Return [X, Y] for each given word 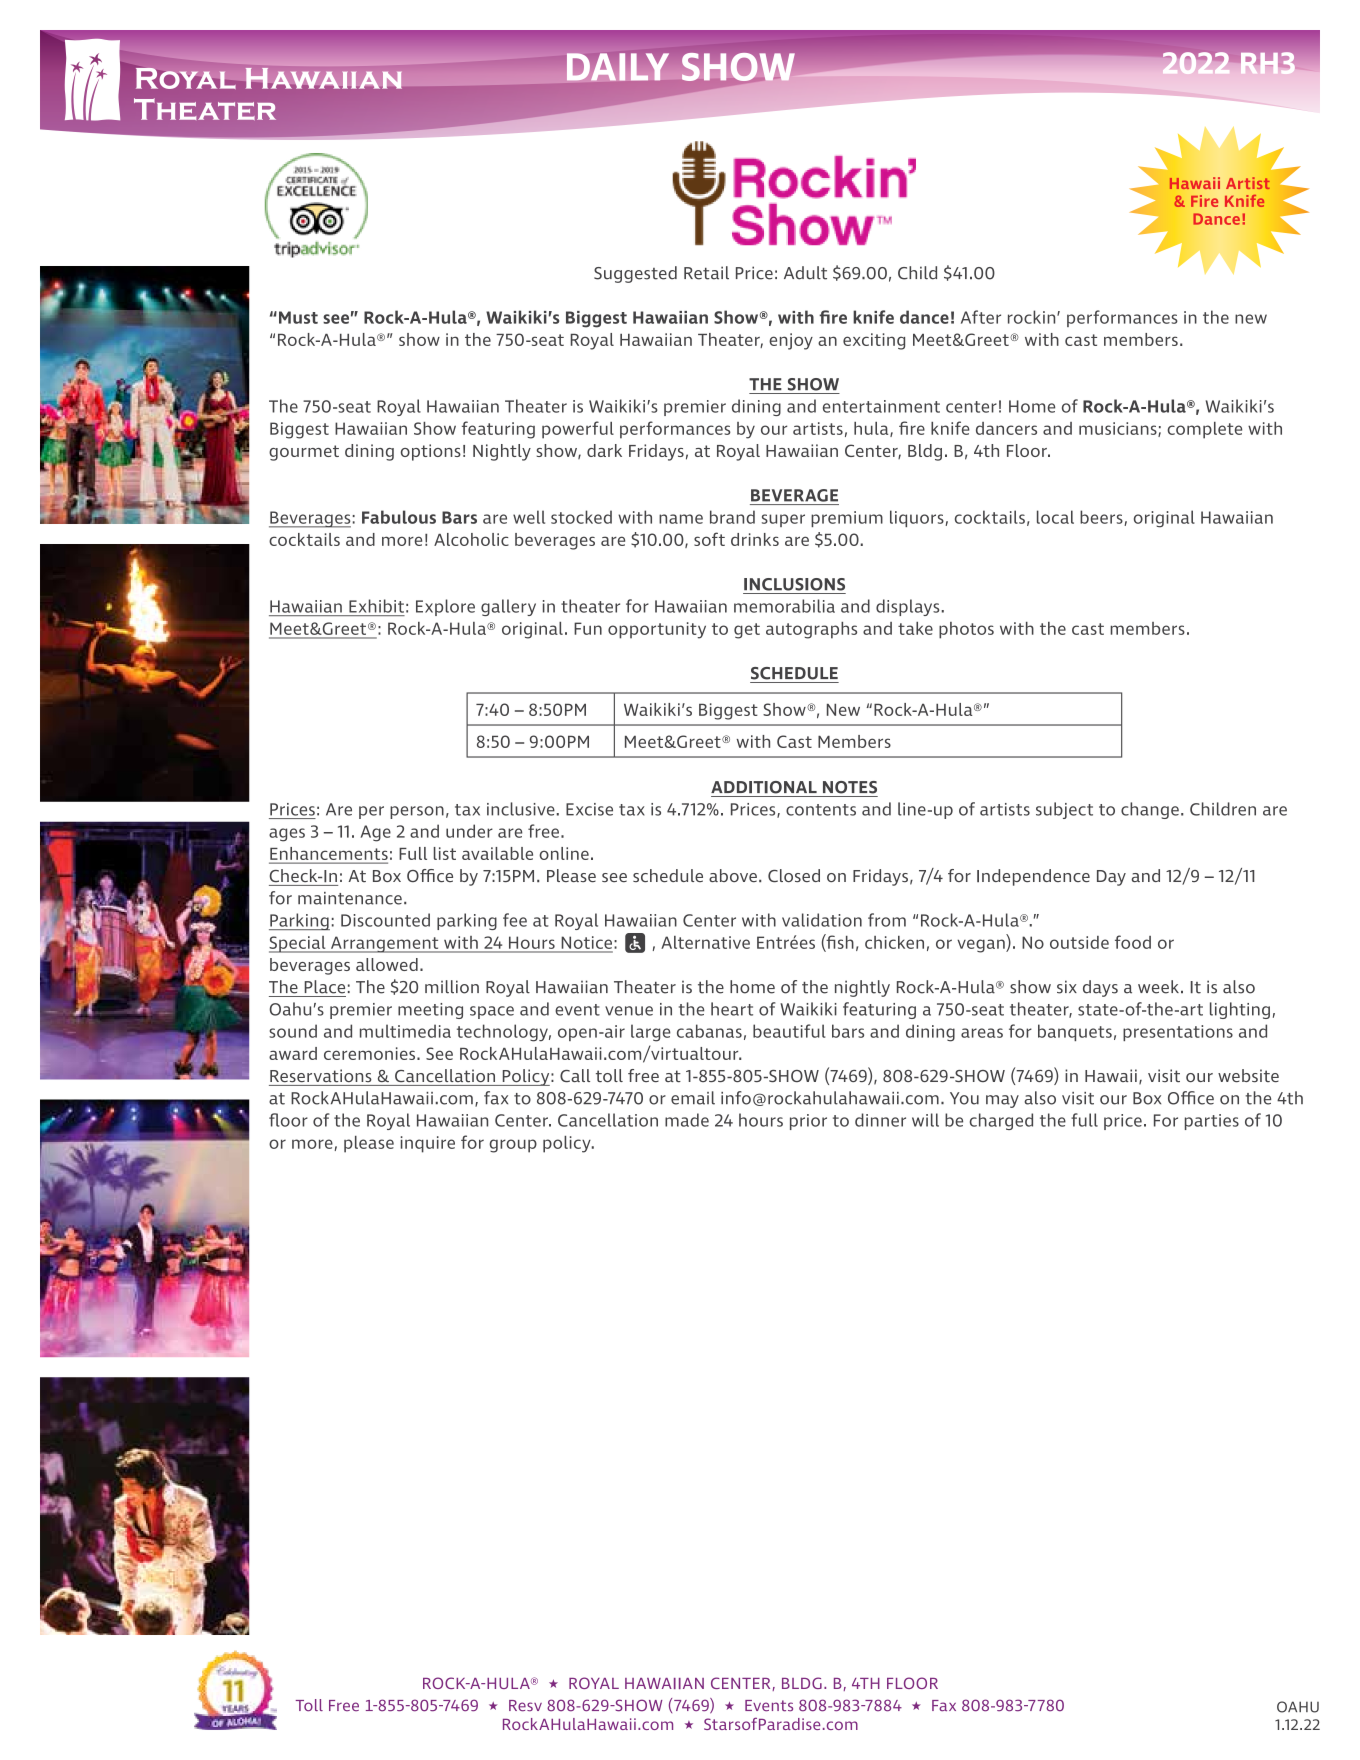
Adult [805, 273]
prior [808, 1122]
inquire [428, 1144]
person [417, 812]
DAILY [618, 67]
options [431, 452]
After [981, 317]
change [1150, 810]
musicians [1119, 429]
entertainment [881, 406]
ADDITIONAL [764, 787]
